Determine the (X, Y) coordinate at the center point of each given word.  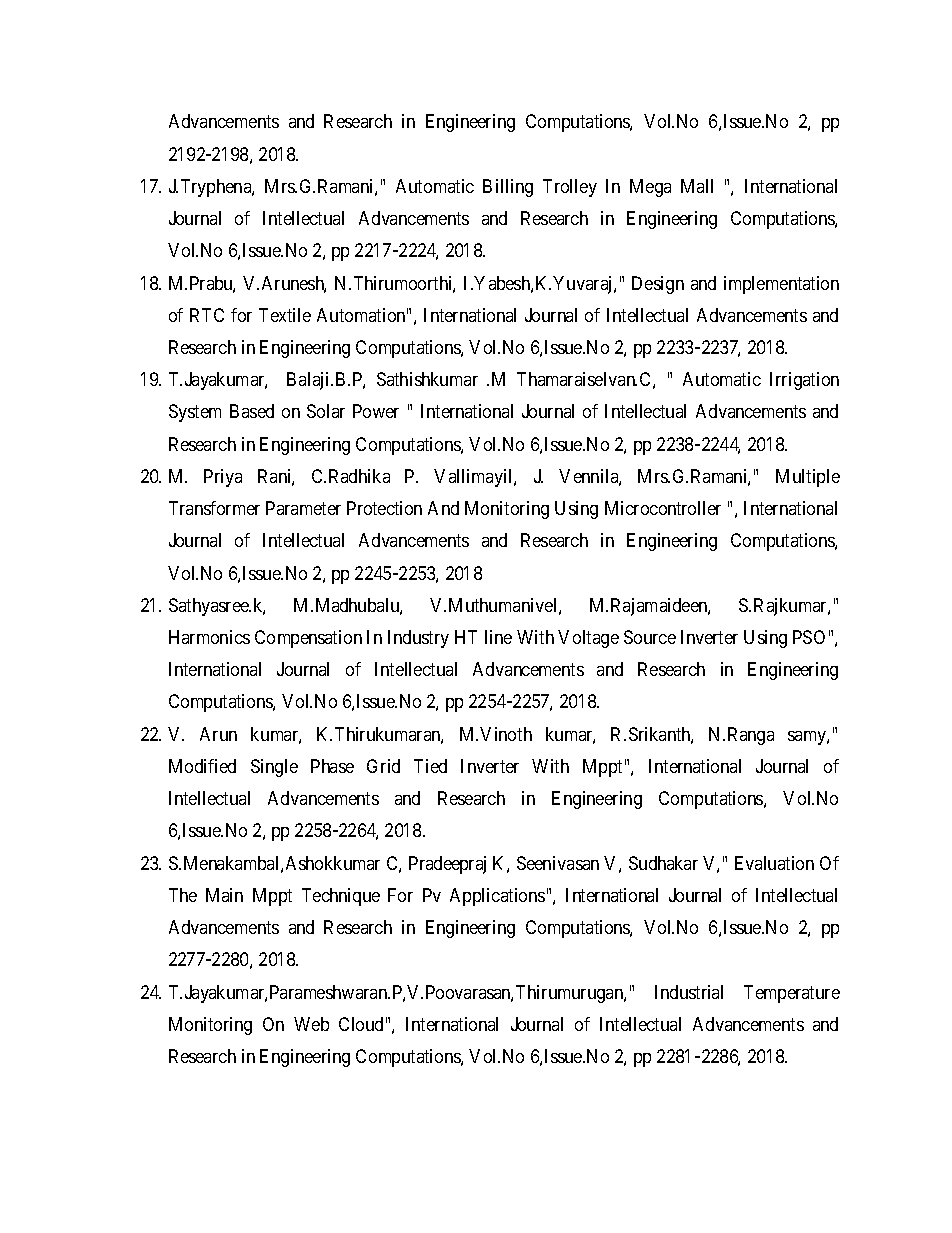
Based (252, 411)
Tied (430, 766)
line (498, 637)
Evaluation (774, 863)
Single (274, 768)
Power (376, 411)
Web (311, 1024)
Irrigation (804, 381)
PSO (809, 637)
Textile (285, 315)
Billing (508, 188)
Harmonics (209, 637)
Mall (697, 186)
